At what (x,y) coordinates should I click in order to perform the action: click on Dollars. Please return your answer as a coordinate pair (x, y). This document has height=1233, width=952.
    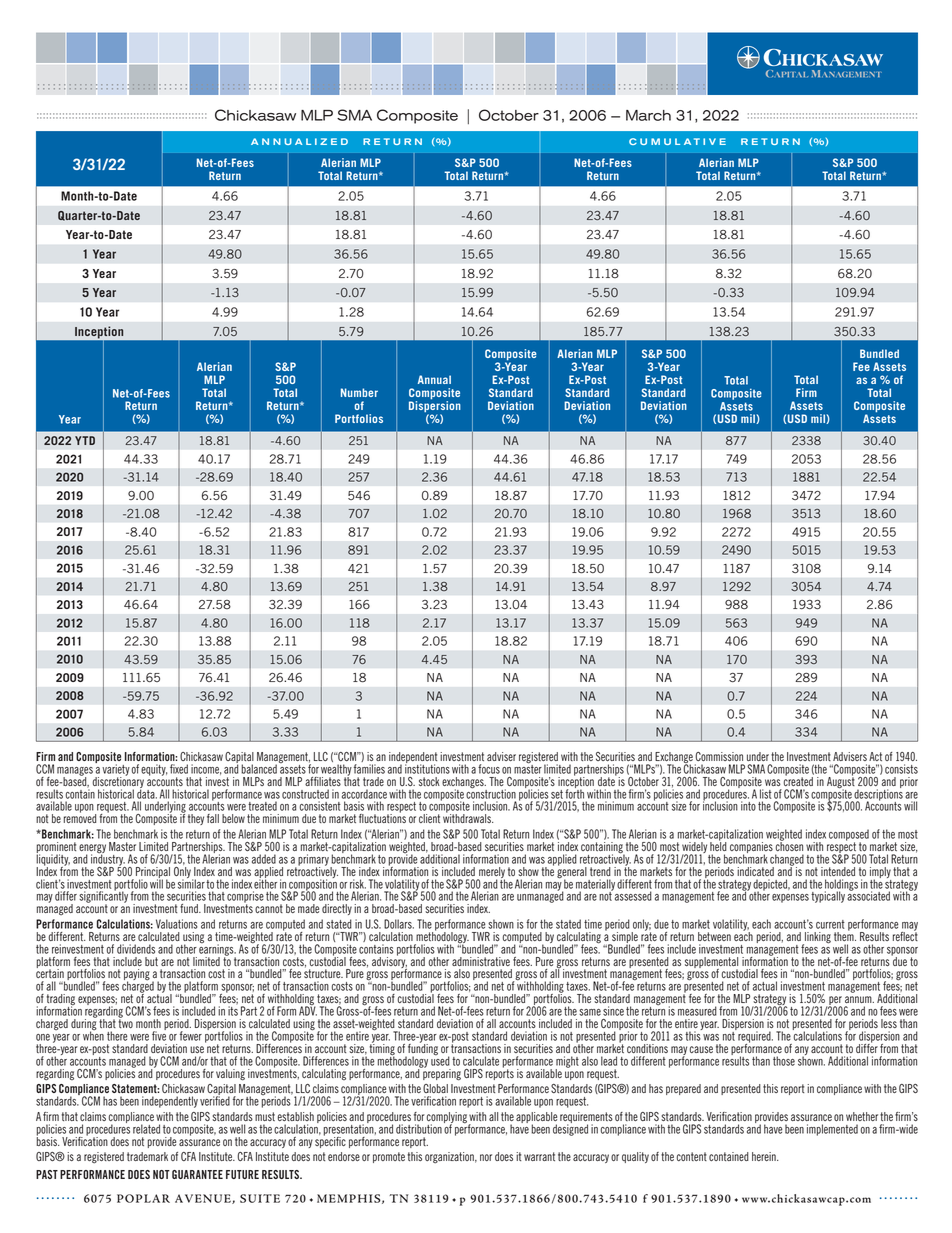
    Looking at the image, I should click on (399, 924).
